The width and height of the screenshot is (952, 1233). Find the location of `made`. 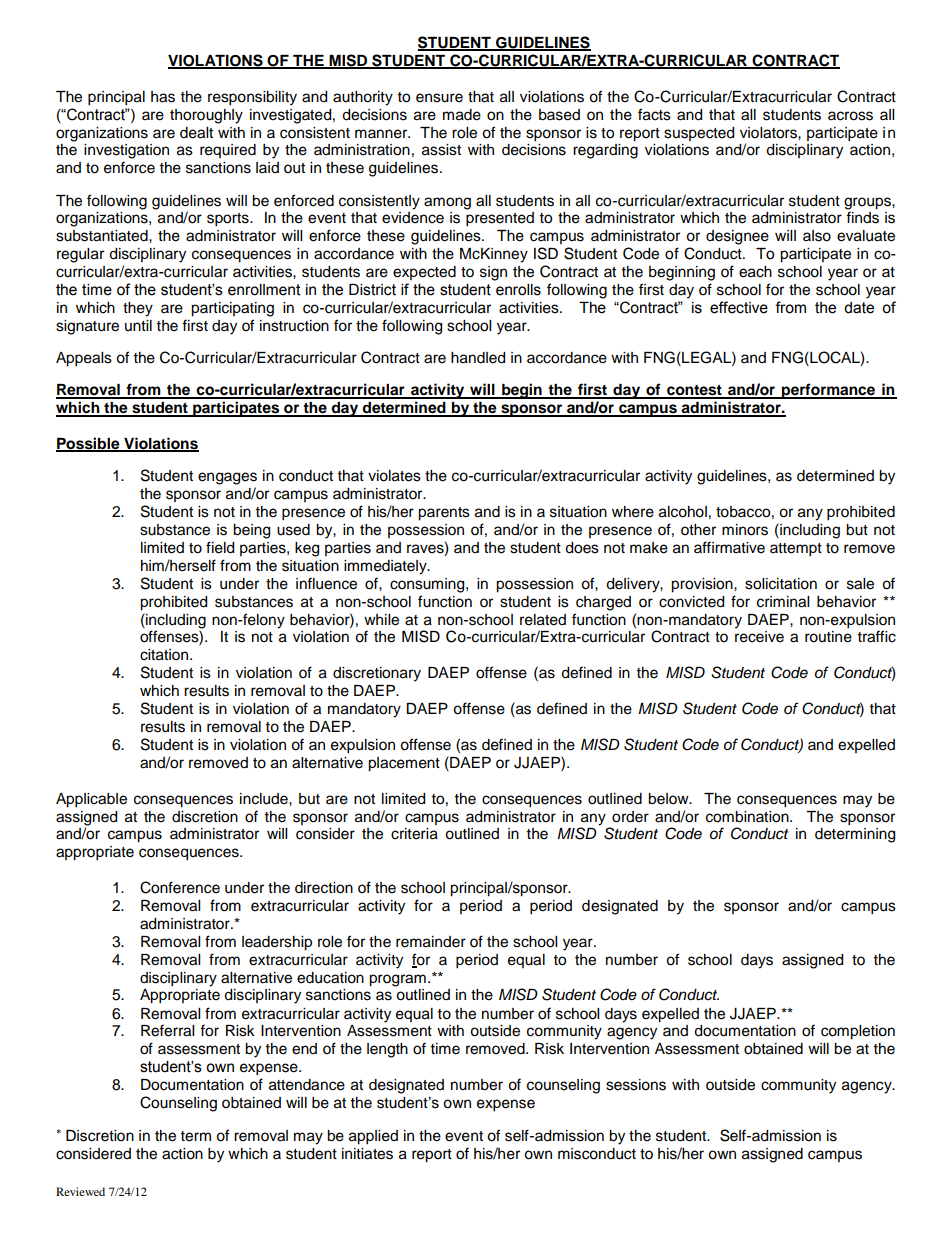

made is located at coordinates (462, 115).
